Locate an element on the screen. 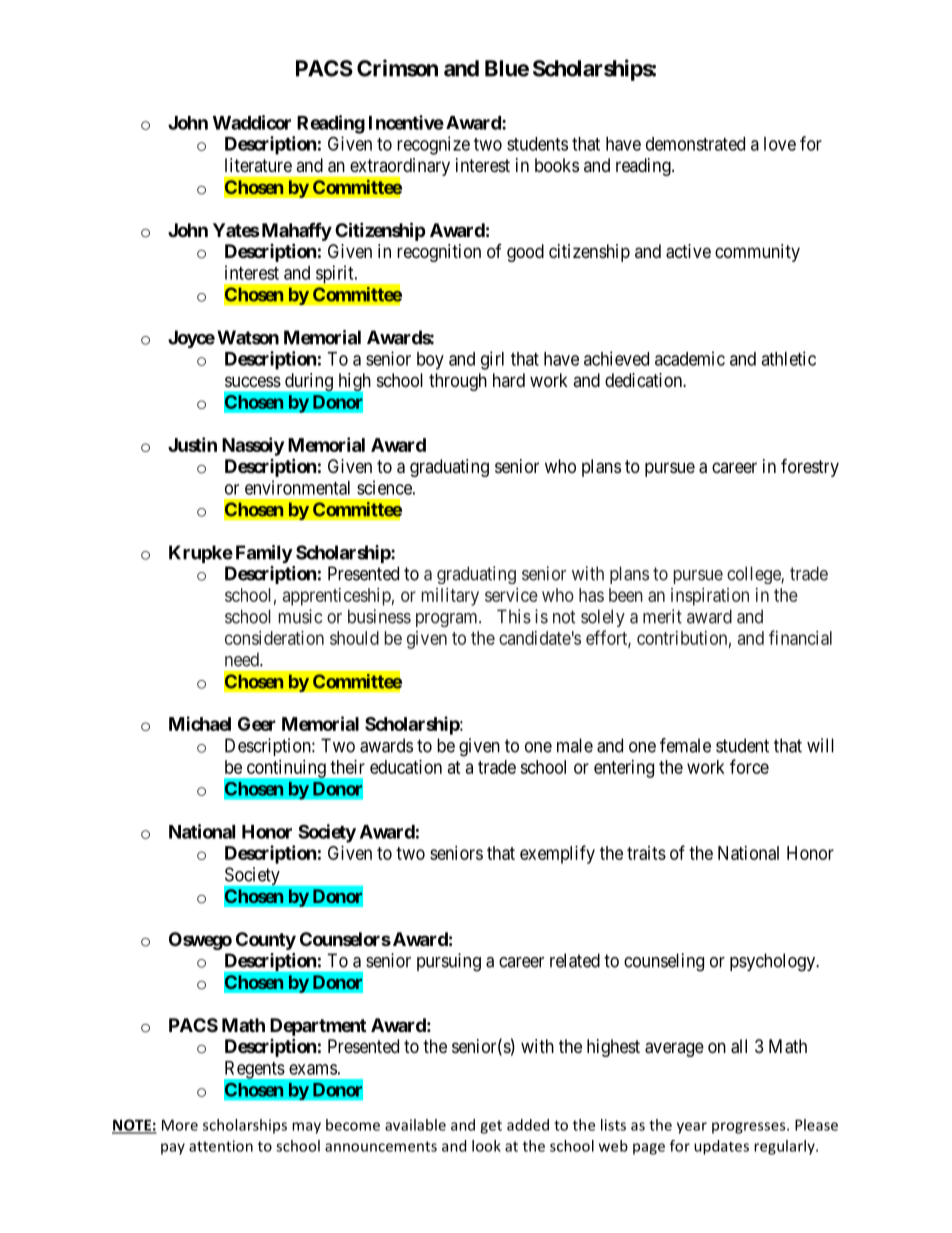 Image resolution: width=952 pixels, height=1233 pixels. forestry is located at coordinates (810, 467).
